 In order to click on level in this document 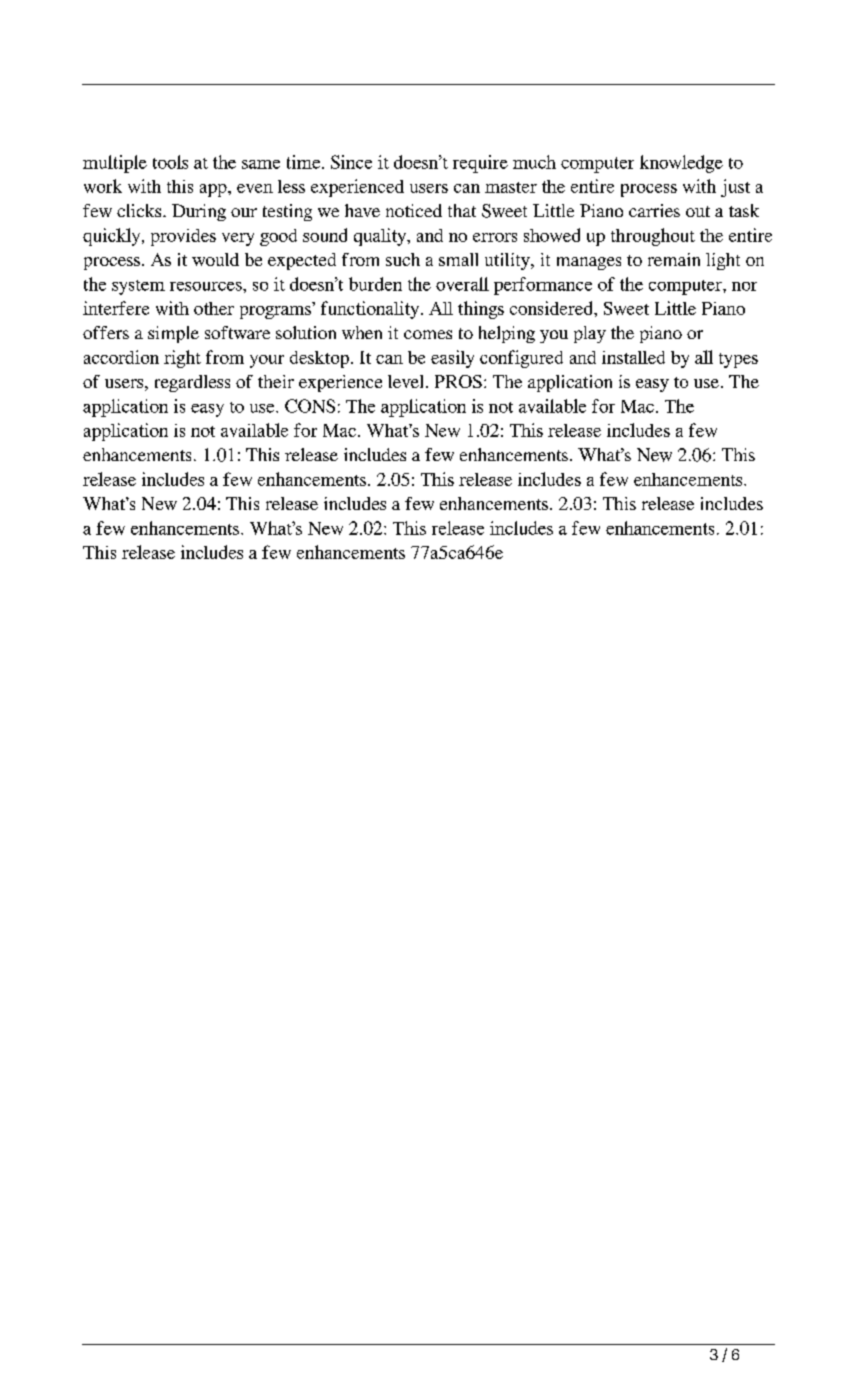, I will do `click(405, 381)`.
